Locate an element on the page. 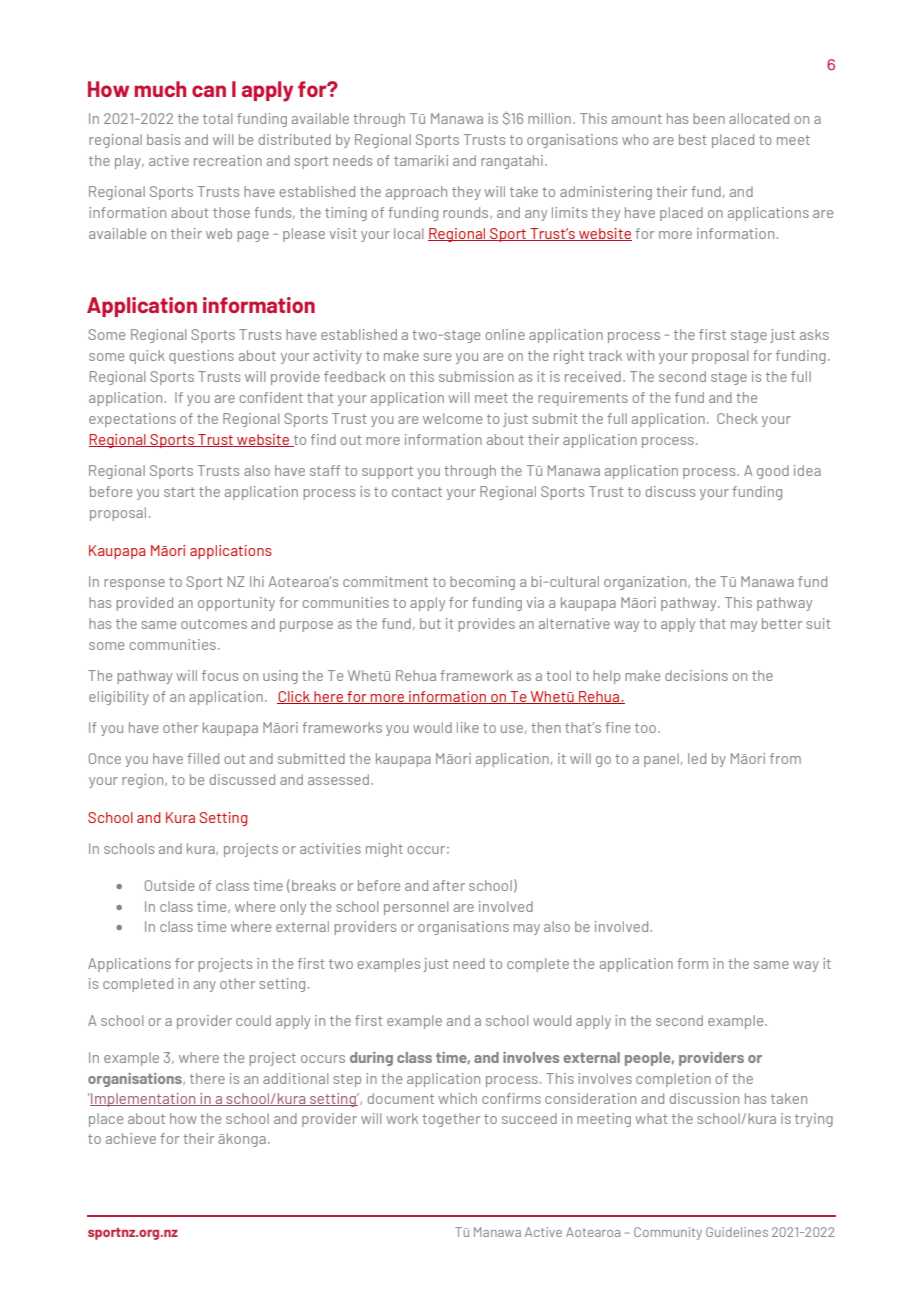 This image has width=924, height=1308. contact is located at coordinates (417, 492).
